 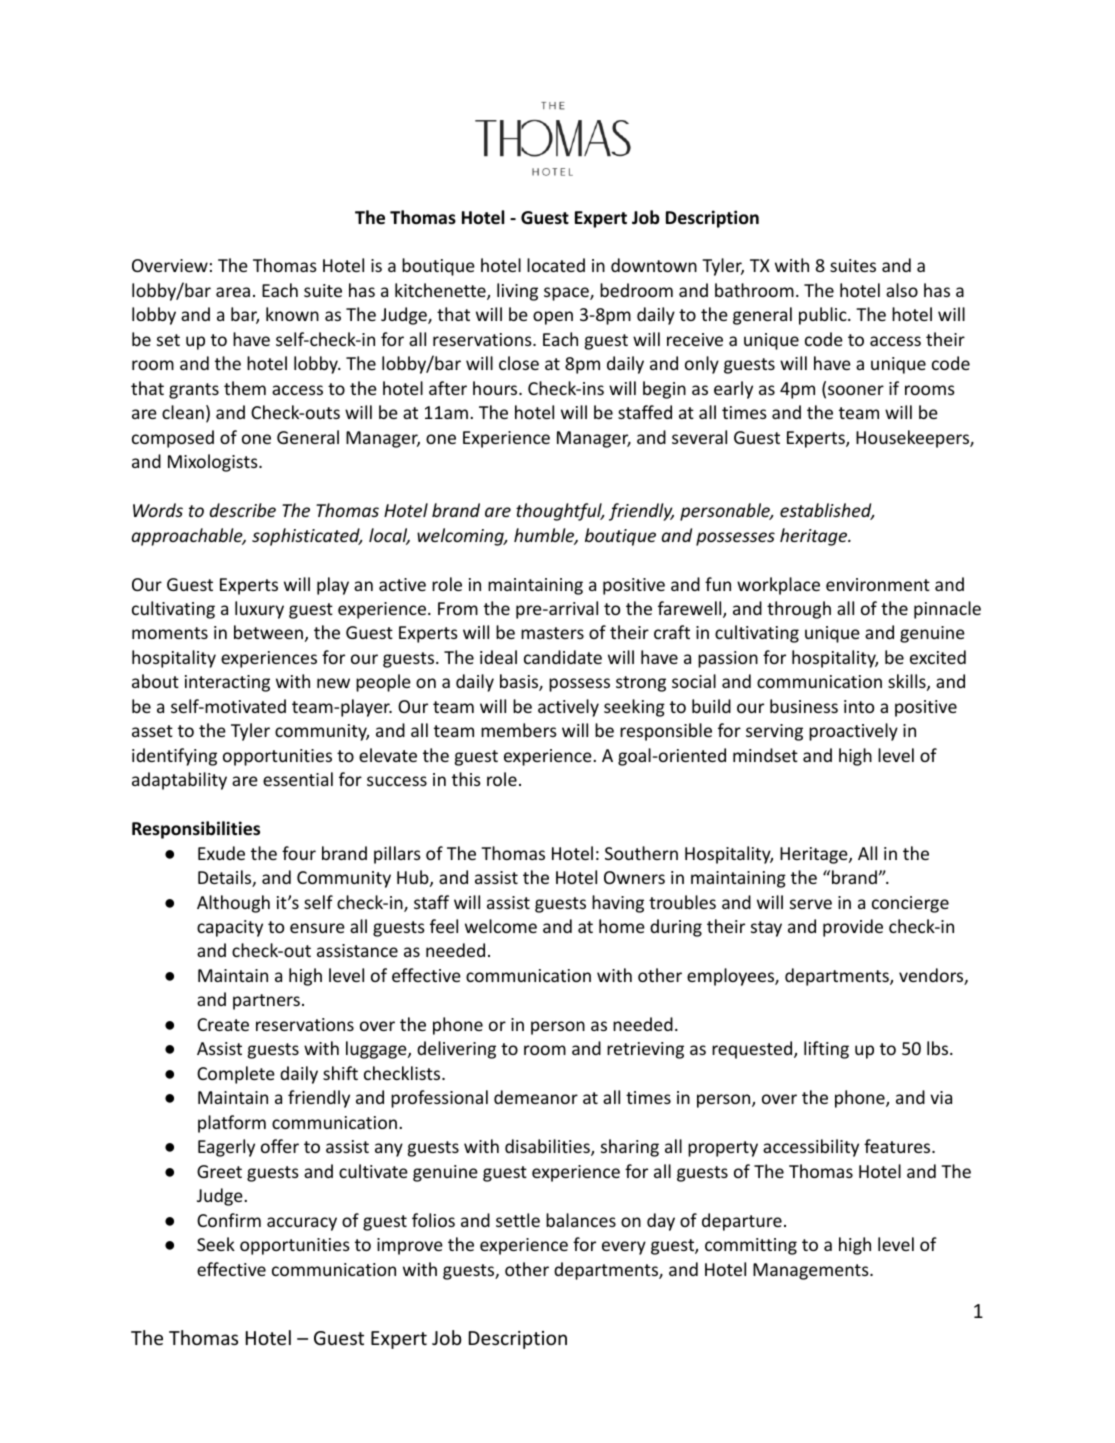 I want to click on Confirm, so click(x=229, y=1220).
